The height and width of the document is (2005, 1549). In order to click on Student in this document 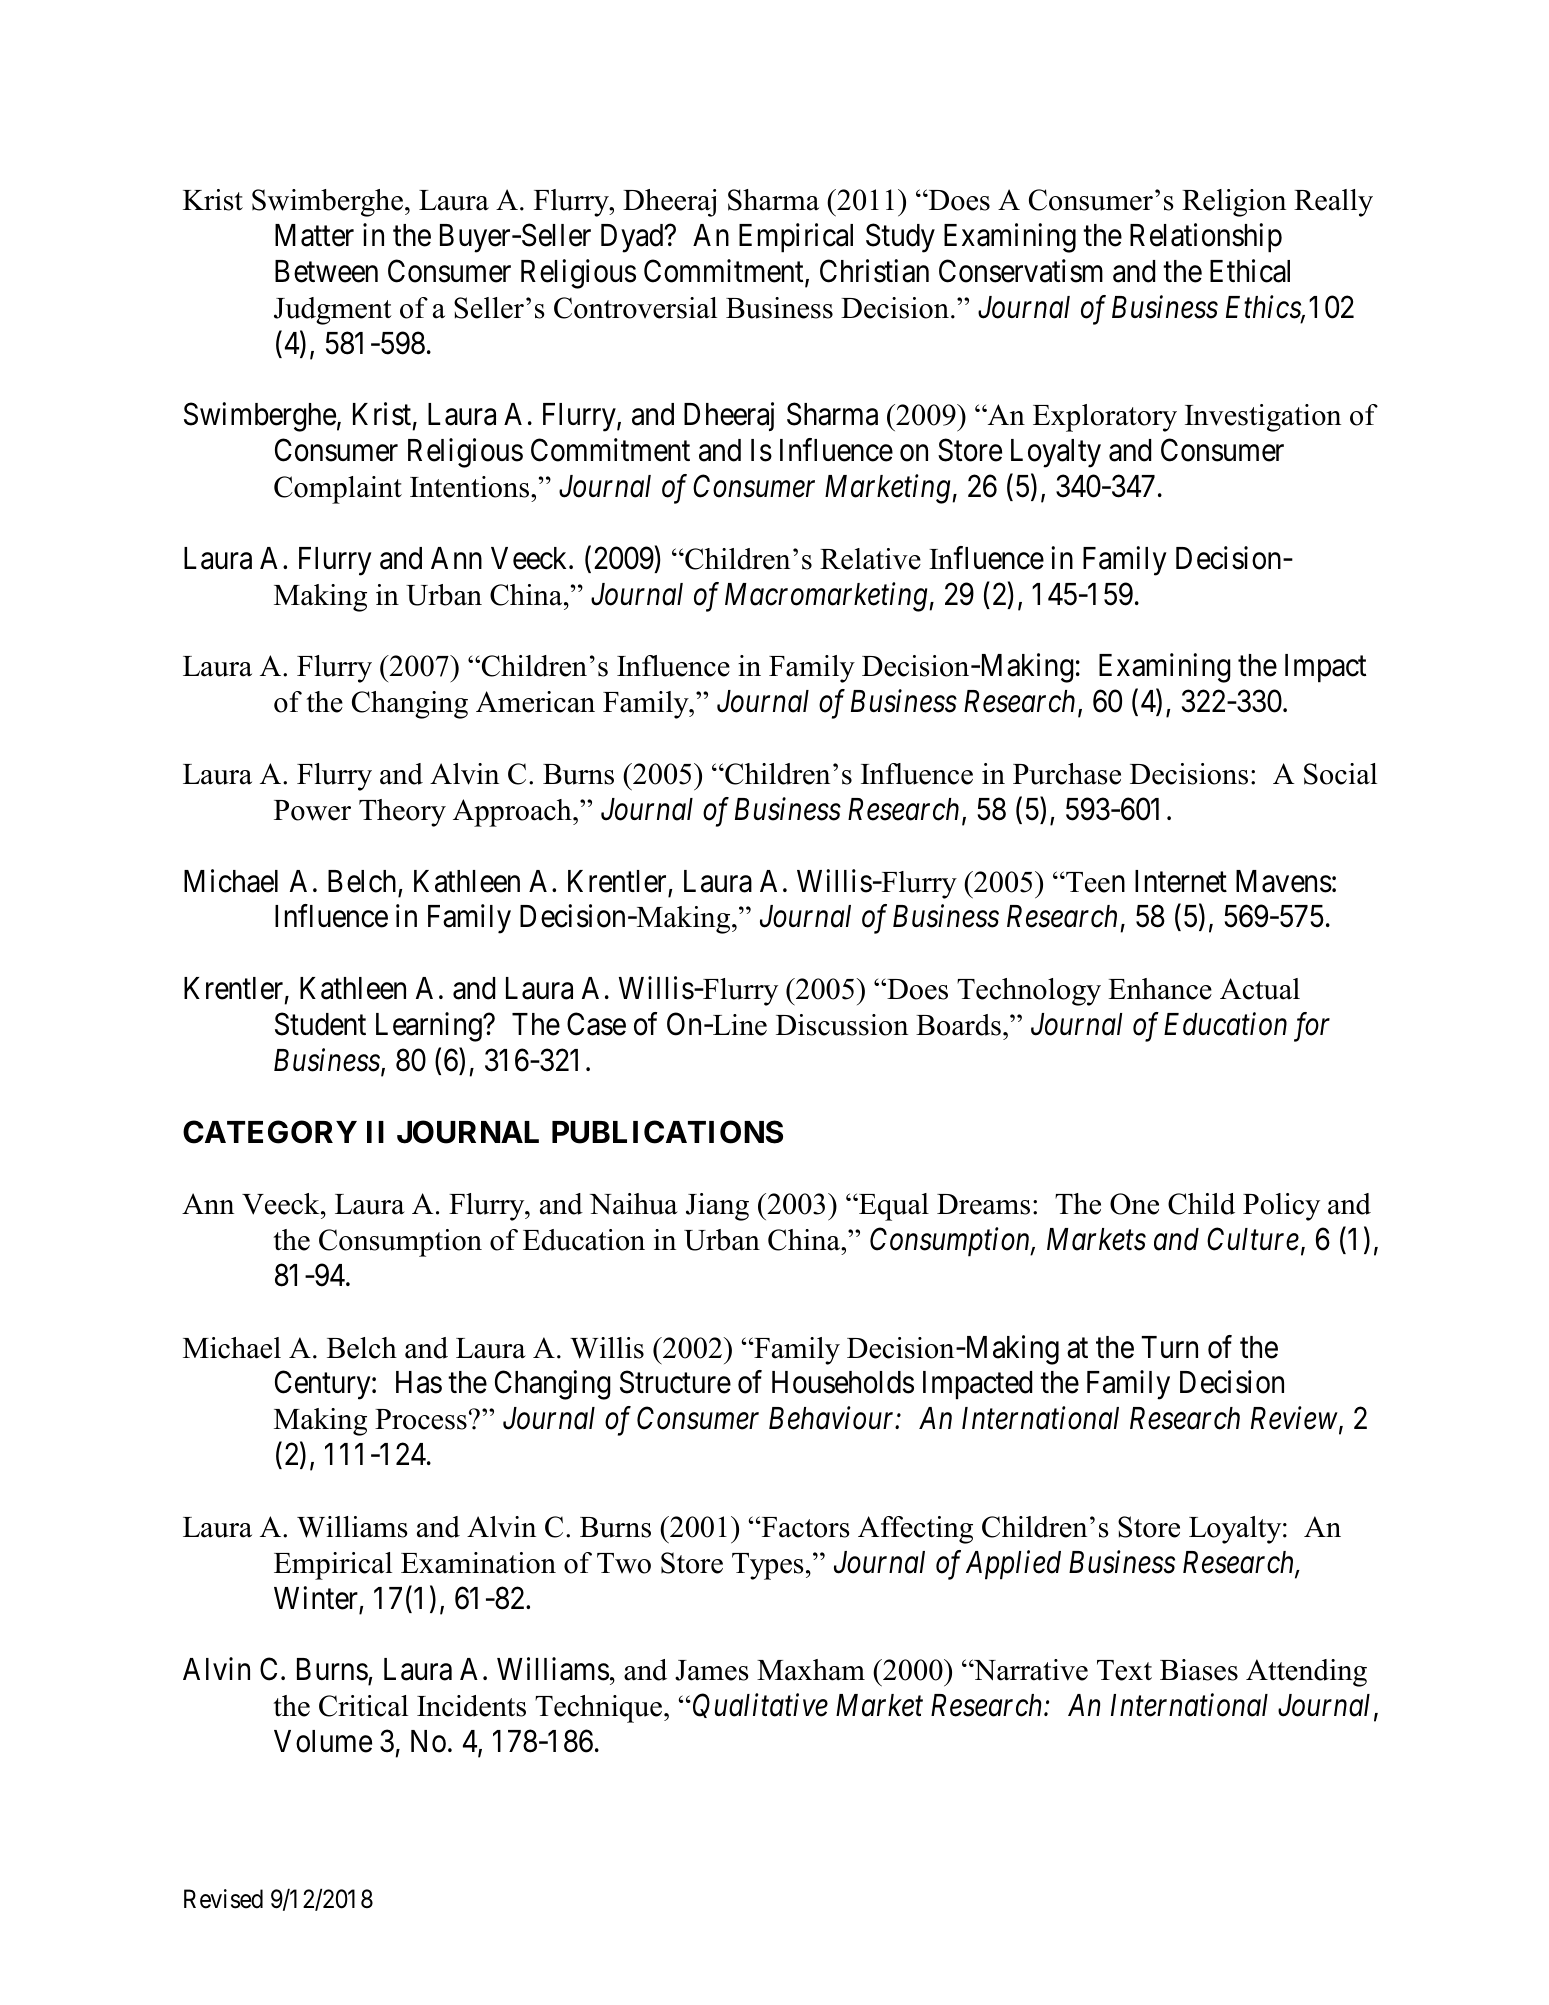, I will do `click(320, 1024)`.
